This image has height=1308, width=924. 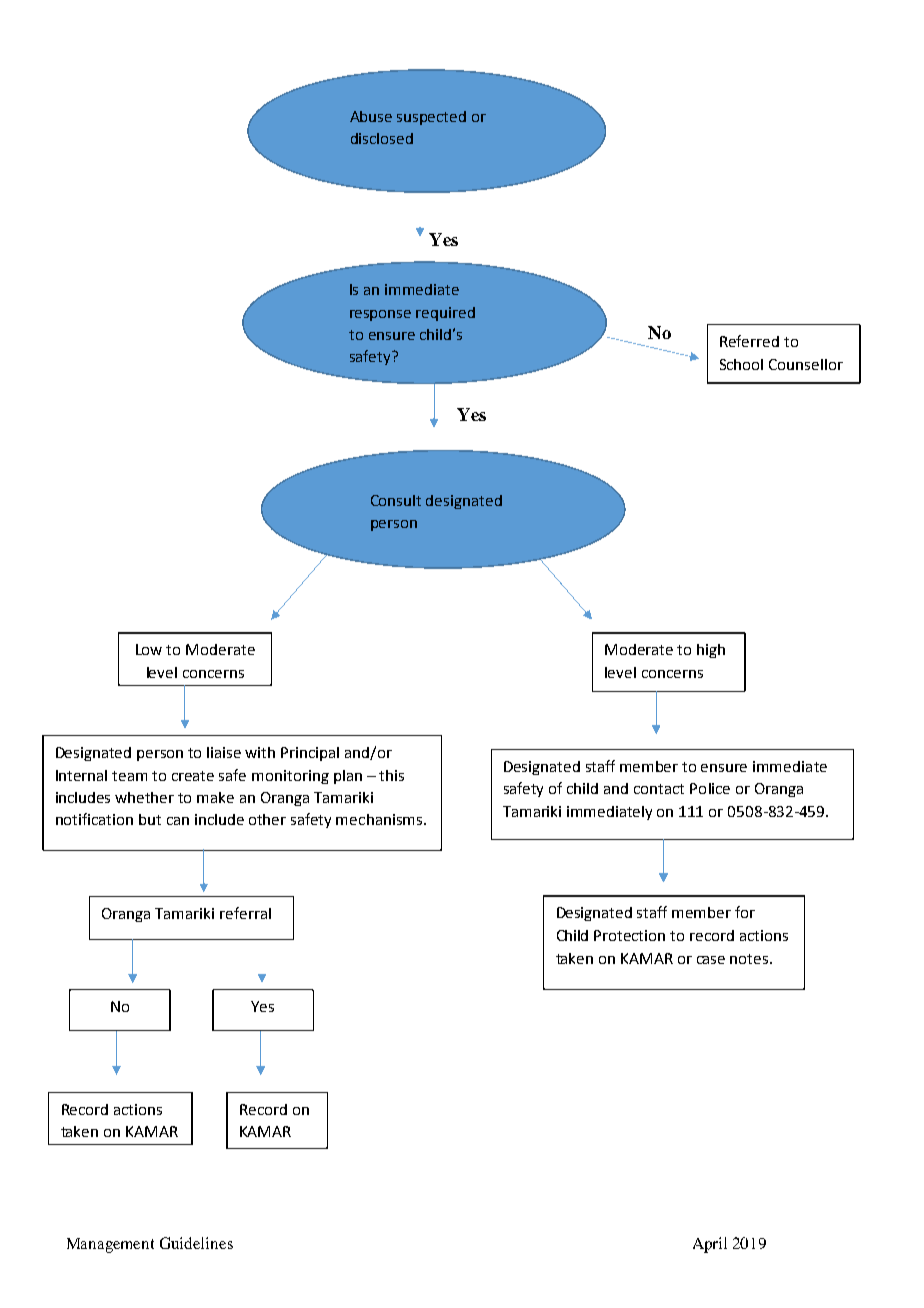 What do you see at coordinates (196, 1243) in the image?
I see `Guidelines` at bounding box center [196, 1243].
